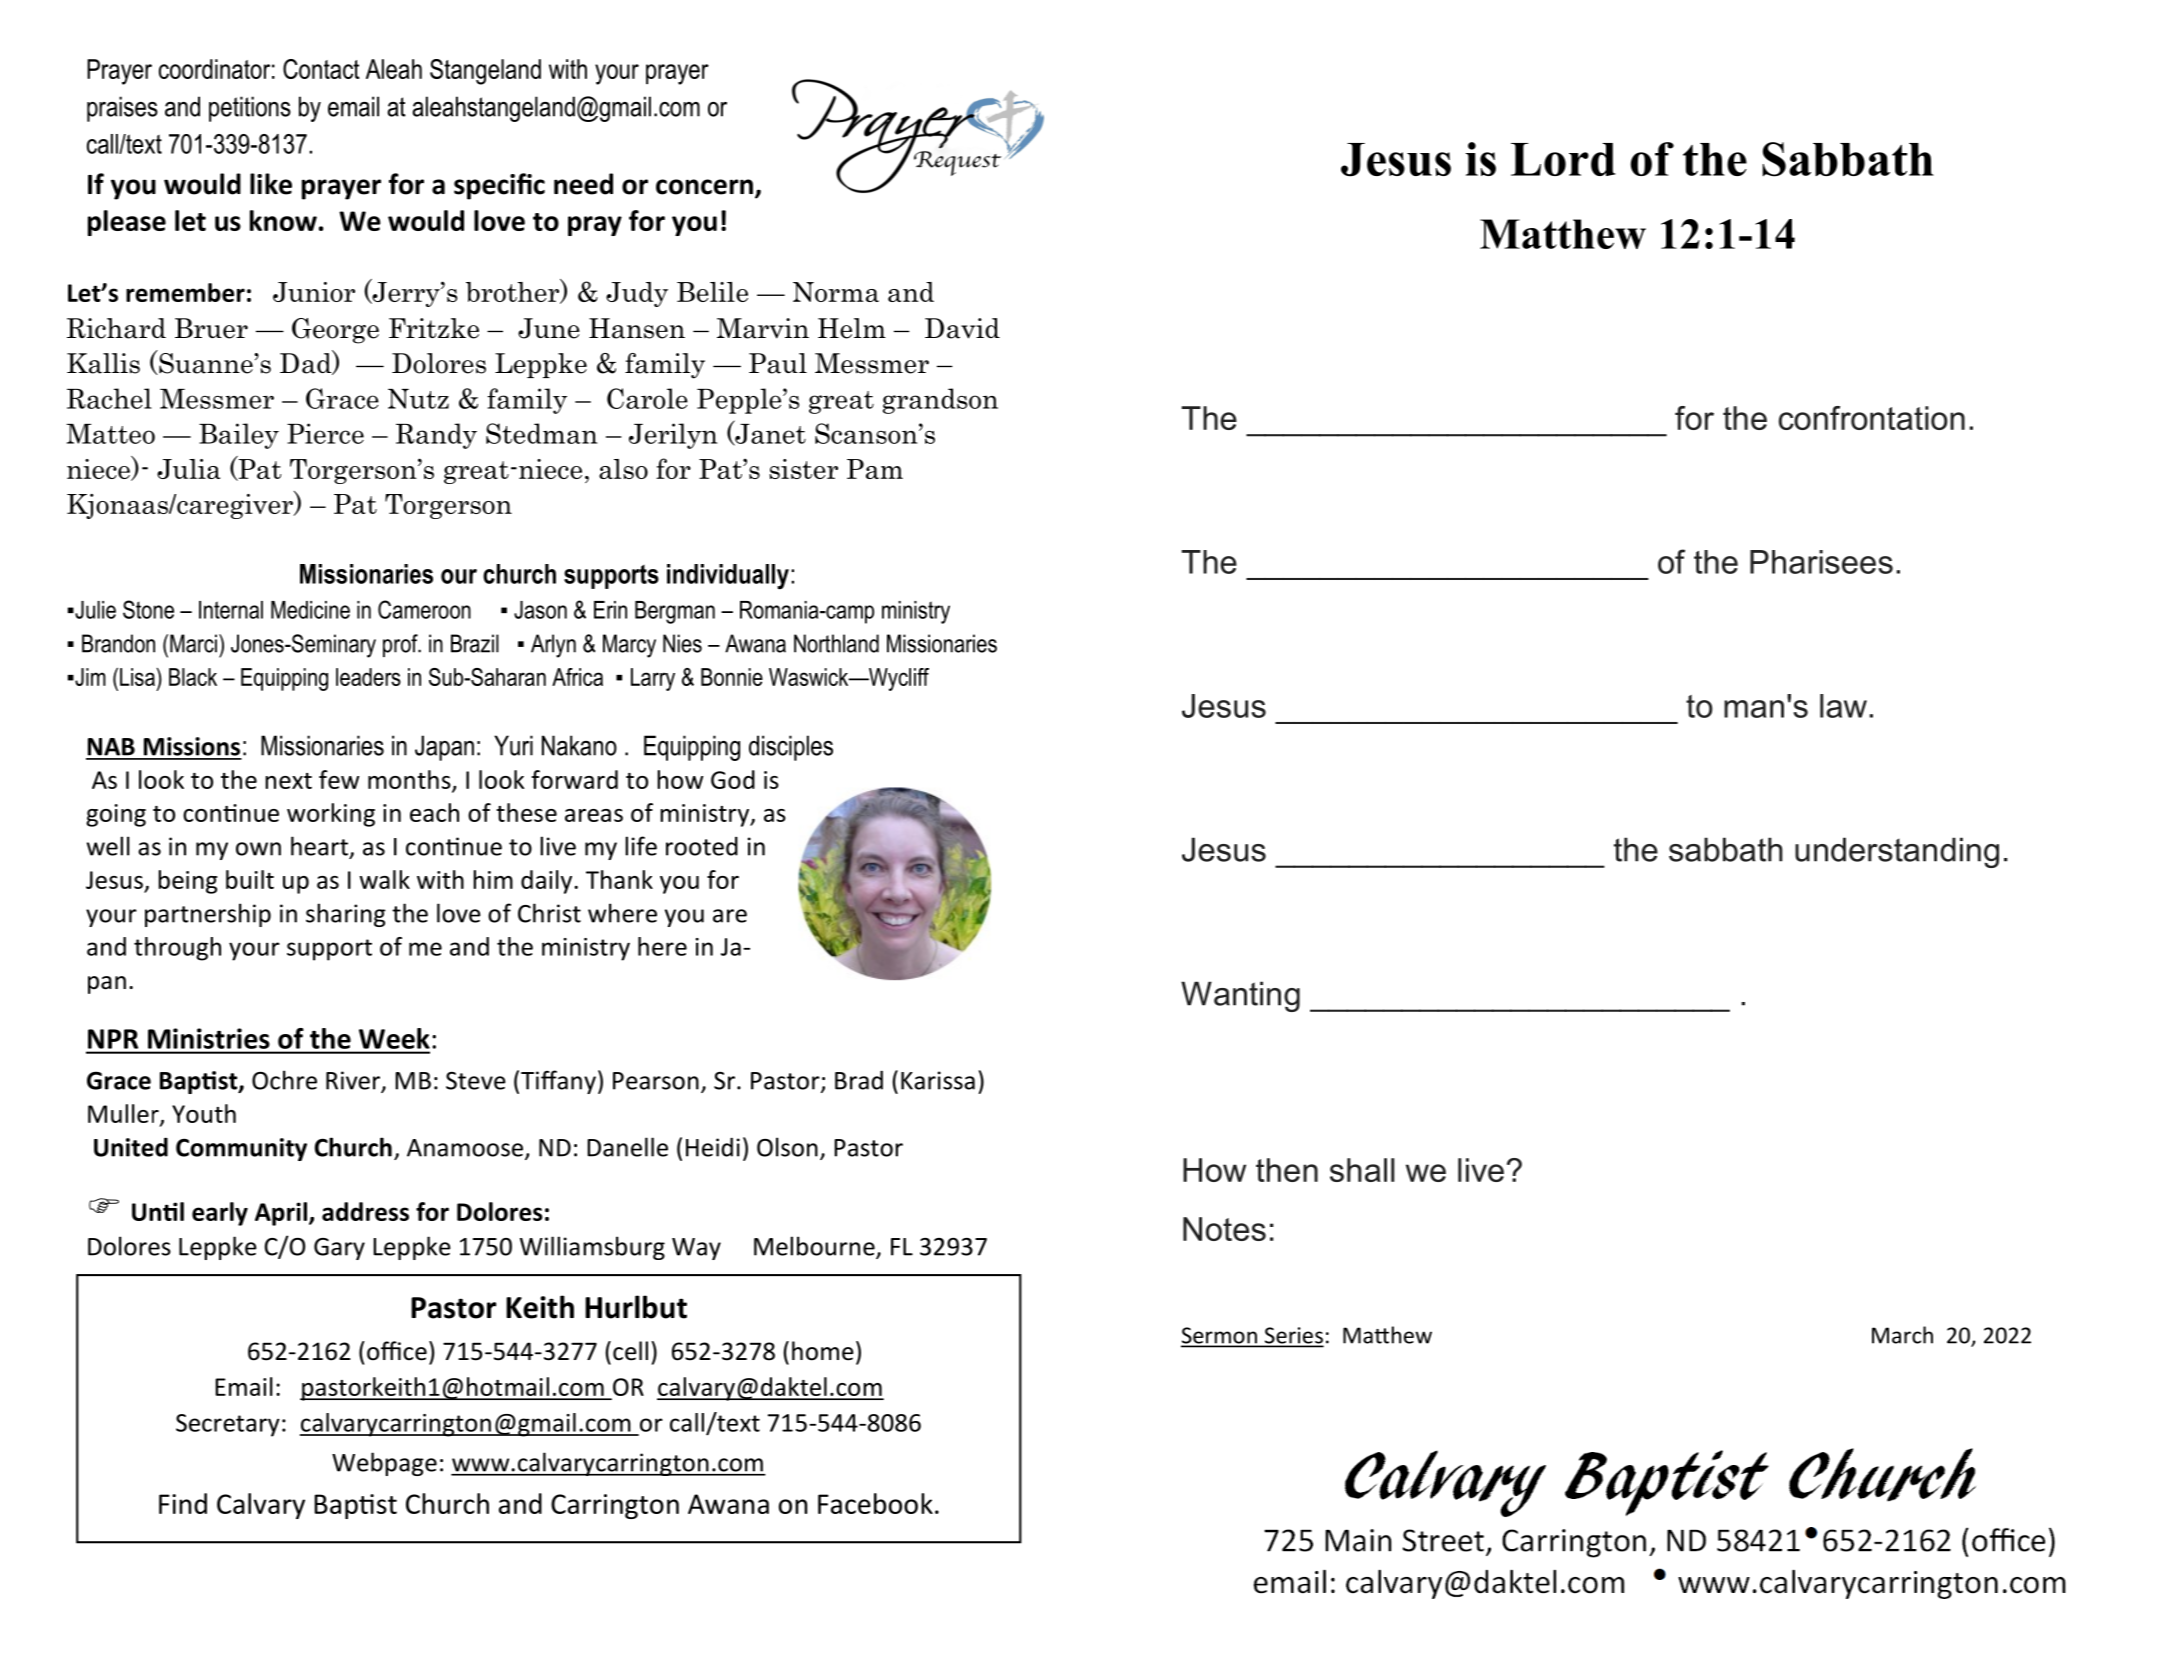 This document has height=1673, width=2165. What do you see at coordinates (704, 187) in the document?
I see `concern` at bounding box center [704, 187].
